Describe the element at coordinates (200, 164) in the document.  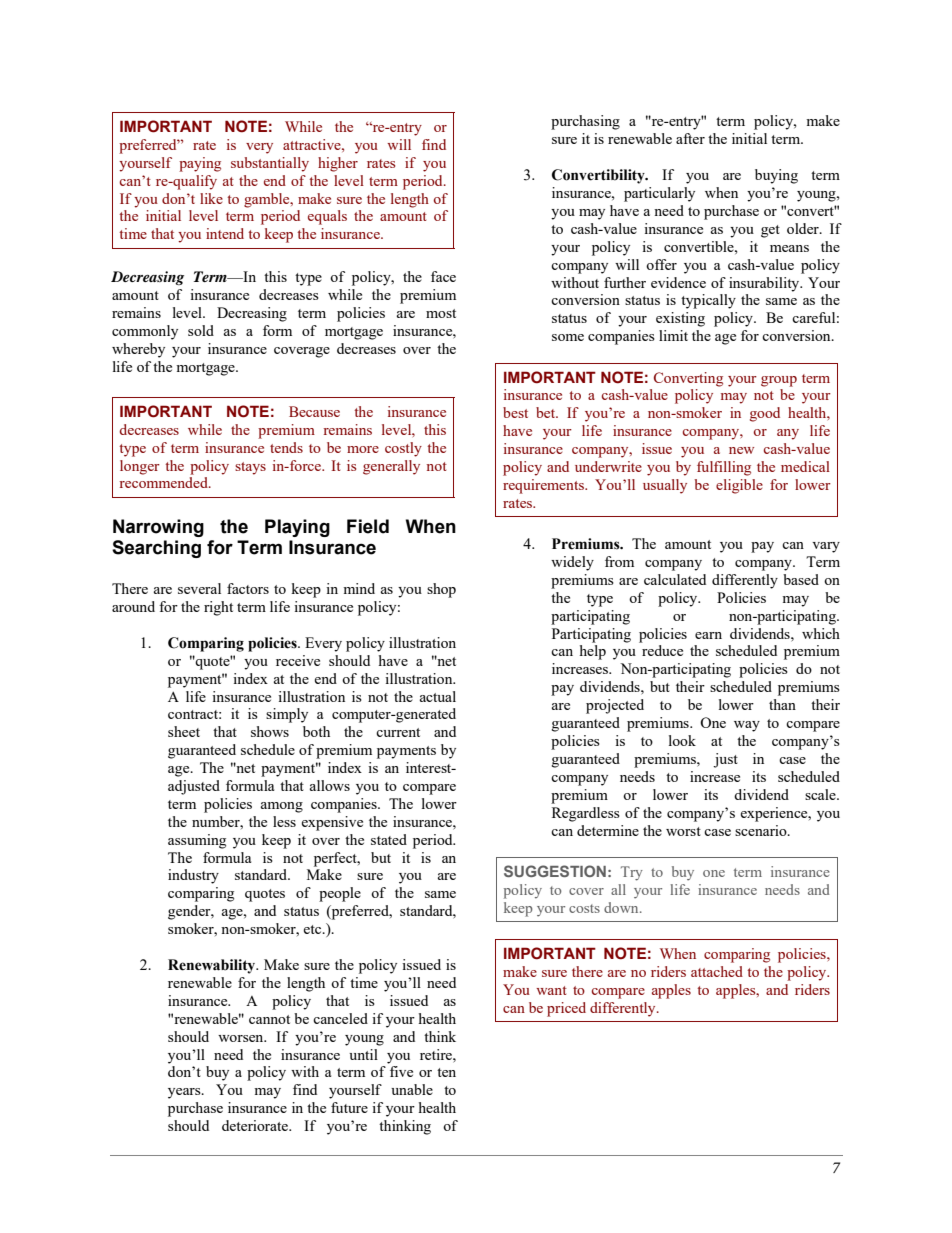
I see `paying` at that location.
